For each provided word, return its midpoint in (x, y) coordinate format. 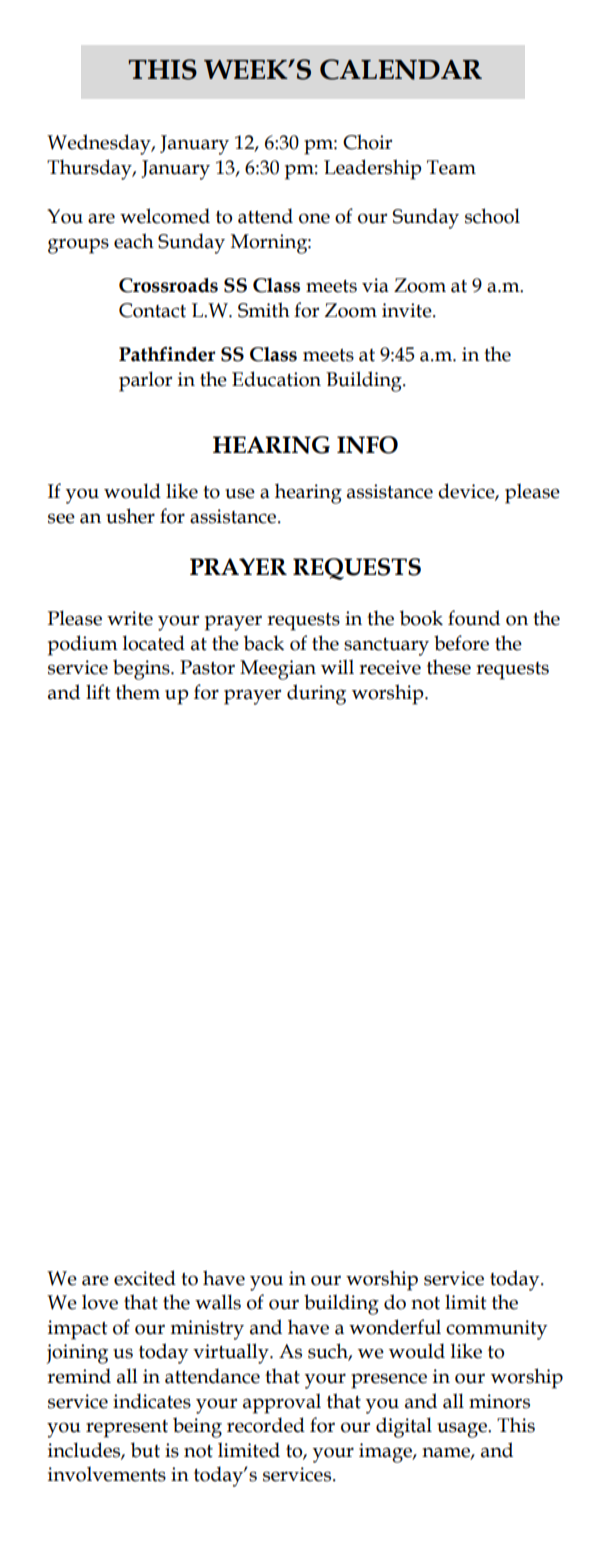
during (316, 694)
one (314, 218)
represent (127, 1429)
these (449, 667)
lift (98, 692)
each (134, 241)
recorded (266, 1425)
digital (404, 1427)
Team (451, 167)
